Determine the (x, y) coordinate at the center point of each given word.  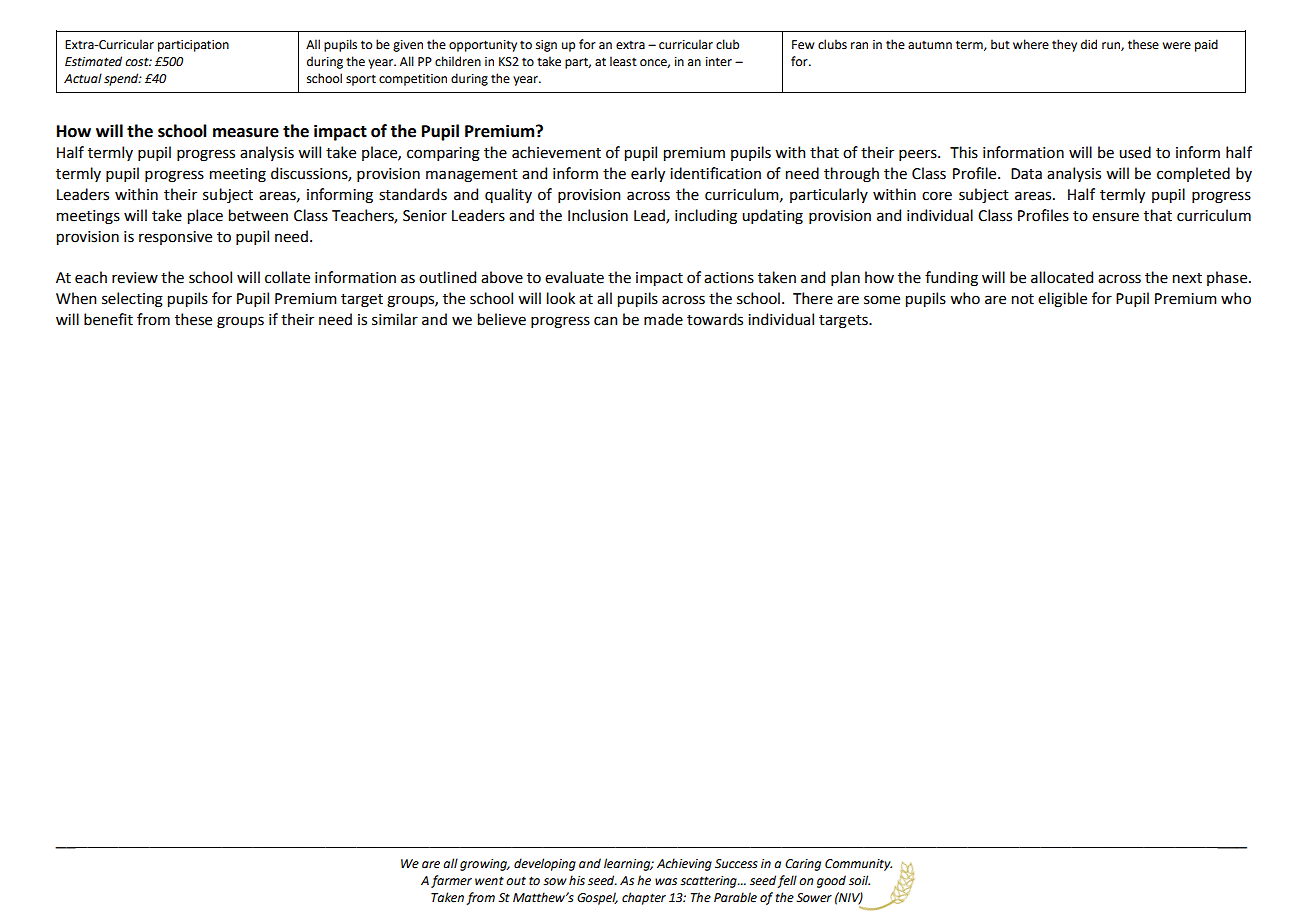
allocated (1062, 277)
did (1089, 44)
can (606, 321)
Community (858, 865)
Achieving (684, 864)
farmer (451, 881)
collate (287, 277)
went (489, 881)
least (623, 61)
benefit (108, 319)
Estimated (93, 61)
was (666, 881)
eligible (1062, 300)
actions (729, 278)
